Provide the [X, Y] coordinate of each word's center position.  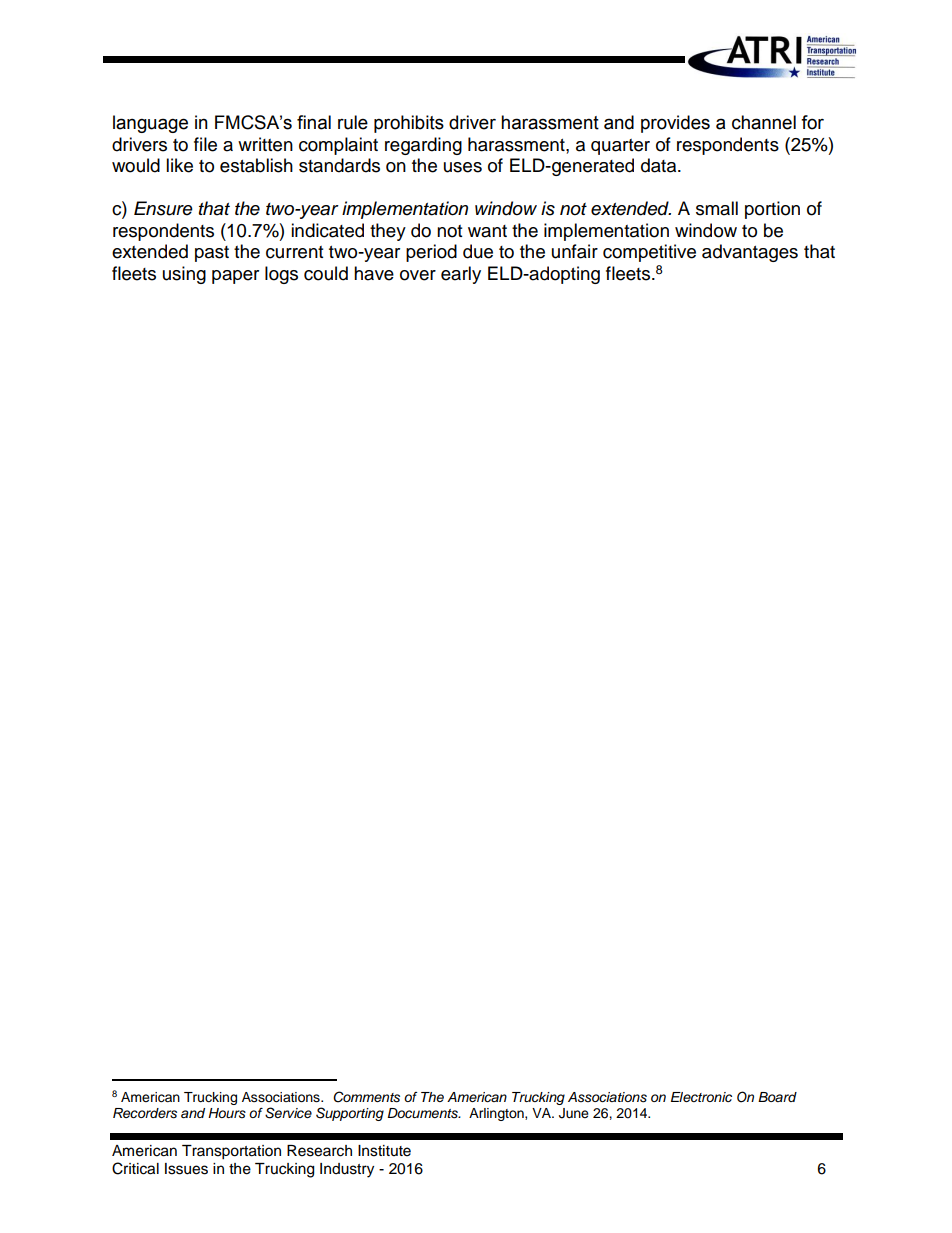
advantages [750, 253]
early [461, 275]
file [205, 144]
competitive [649, 253]
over [418, 275]
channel [764, 122]
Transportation [231, 1152]
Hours [227, 1113]
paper [235, 277]
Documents [423, 1113]
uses [463, 167]
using [184, 275]
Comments [366, 1097]
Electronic [701, 1097]
